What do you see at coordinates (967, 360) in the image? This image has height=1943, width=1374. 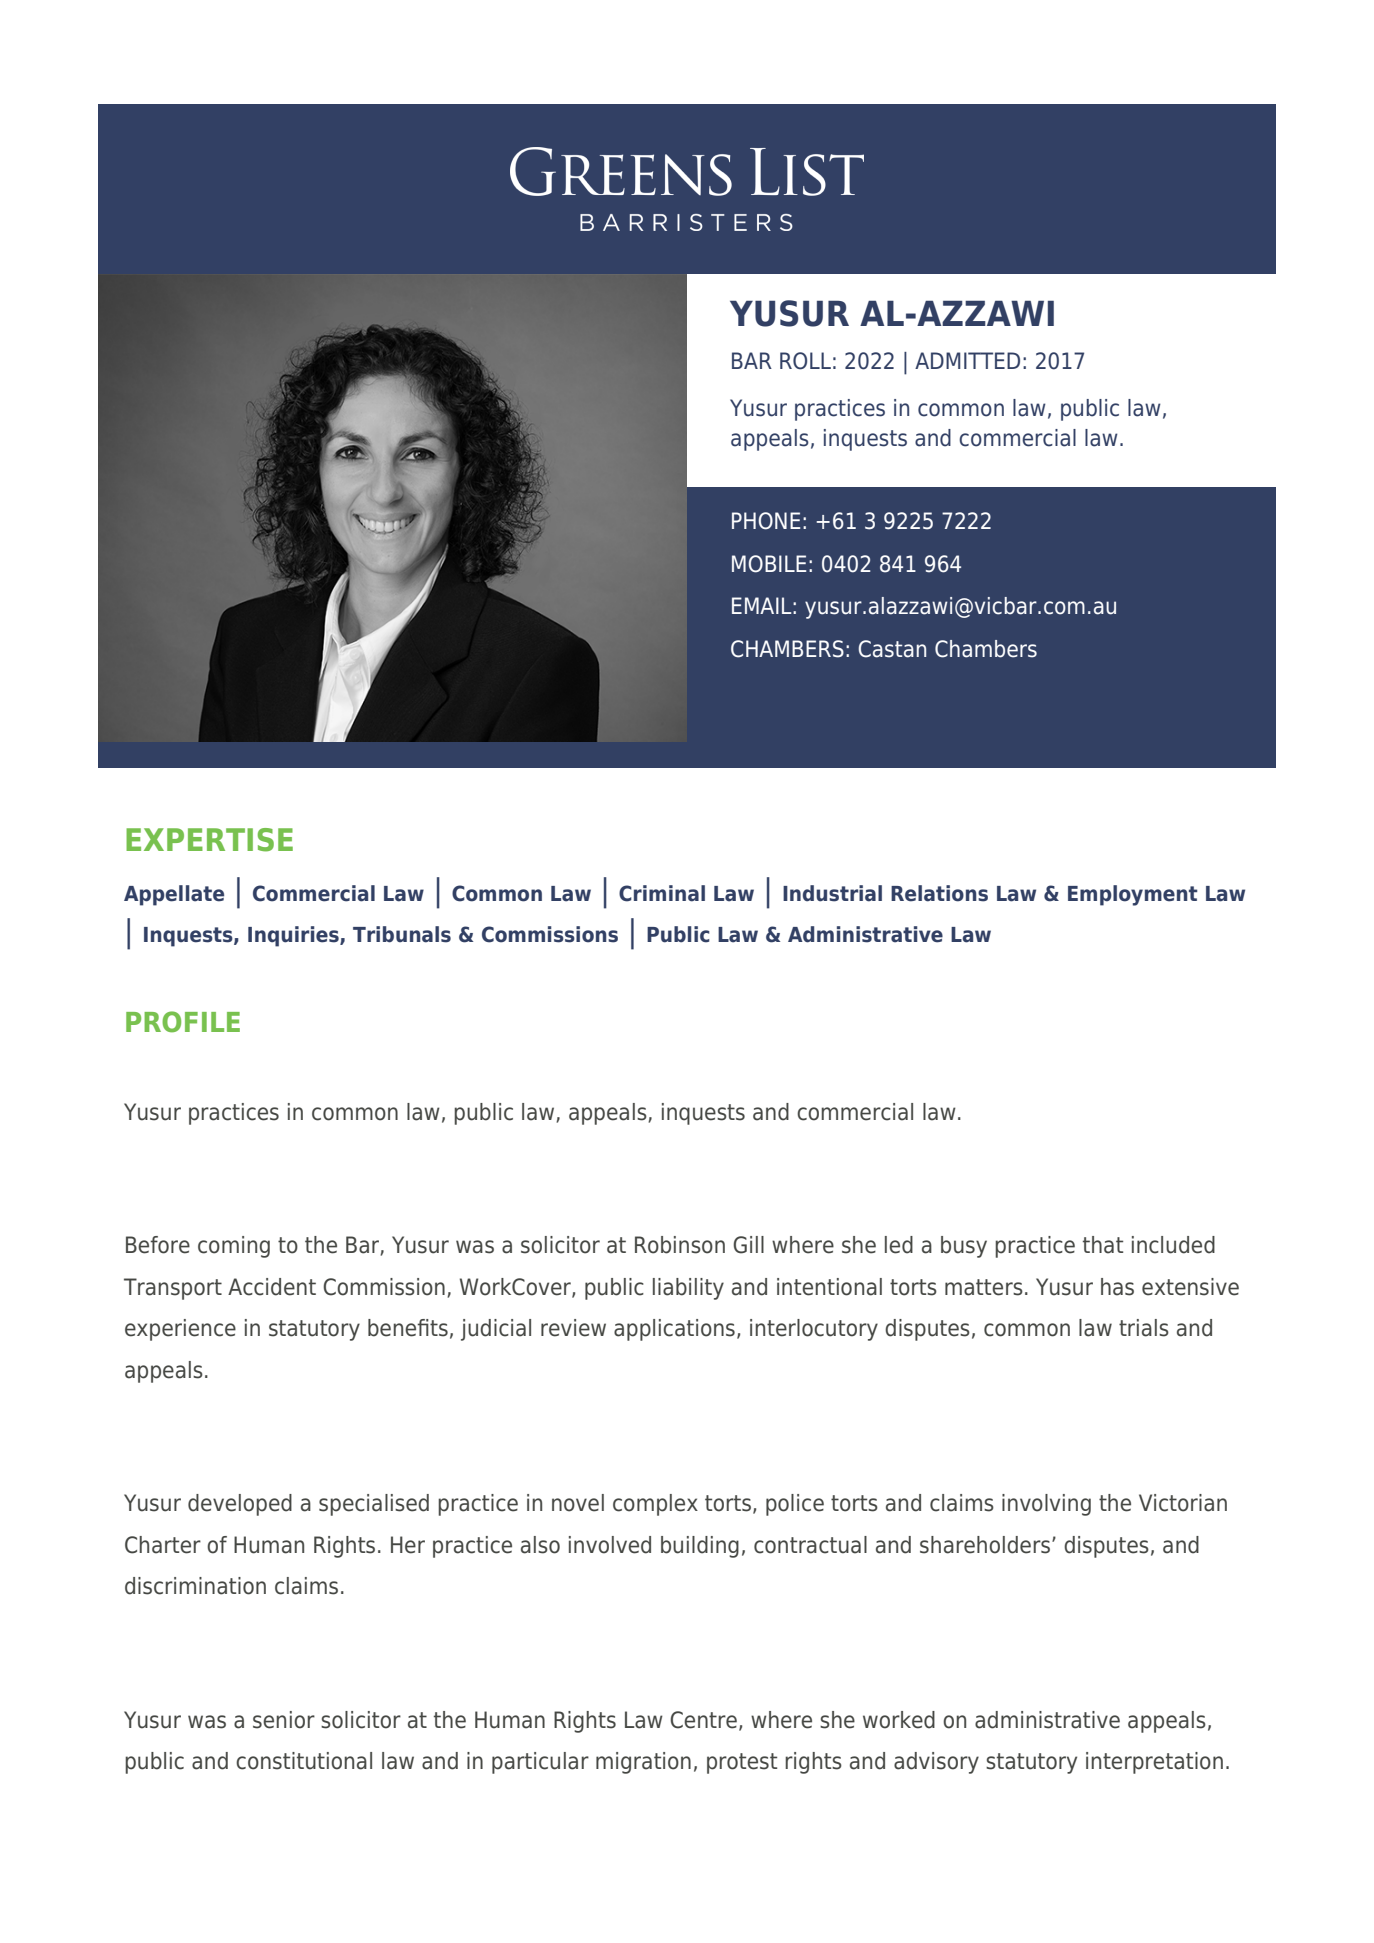 I see `ADMITTED` at bounding box center [967, 360].
